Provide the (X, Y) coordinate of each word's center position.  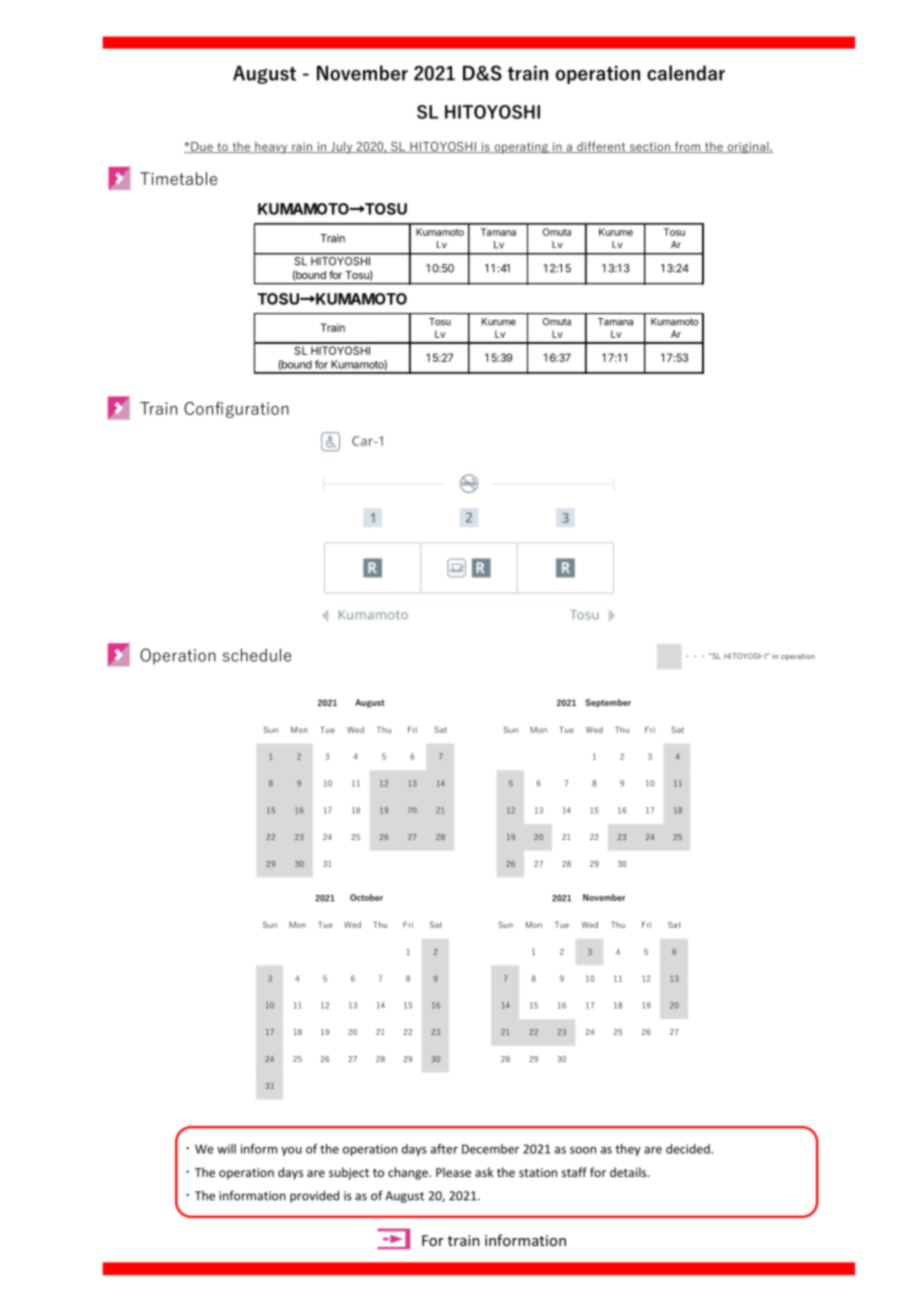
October (366, 897)
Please (453, 1172)
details (629, 1172)
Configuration (236, 410)
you (291, 1151)
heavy (271, 148)
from (687, 147)
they (628, 1150)
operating (521, 148)
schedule (257, 655)
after (444, 1149)
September (608, 703)
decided (689, 1149)
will (226, 1149)
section (649, 147)
